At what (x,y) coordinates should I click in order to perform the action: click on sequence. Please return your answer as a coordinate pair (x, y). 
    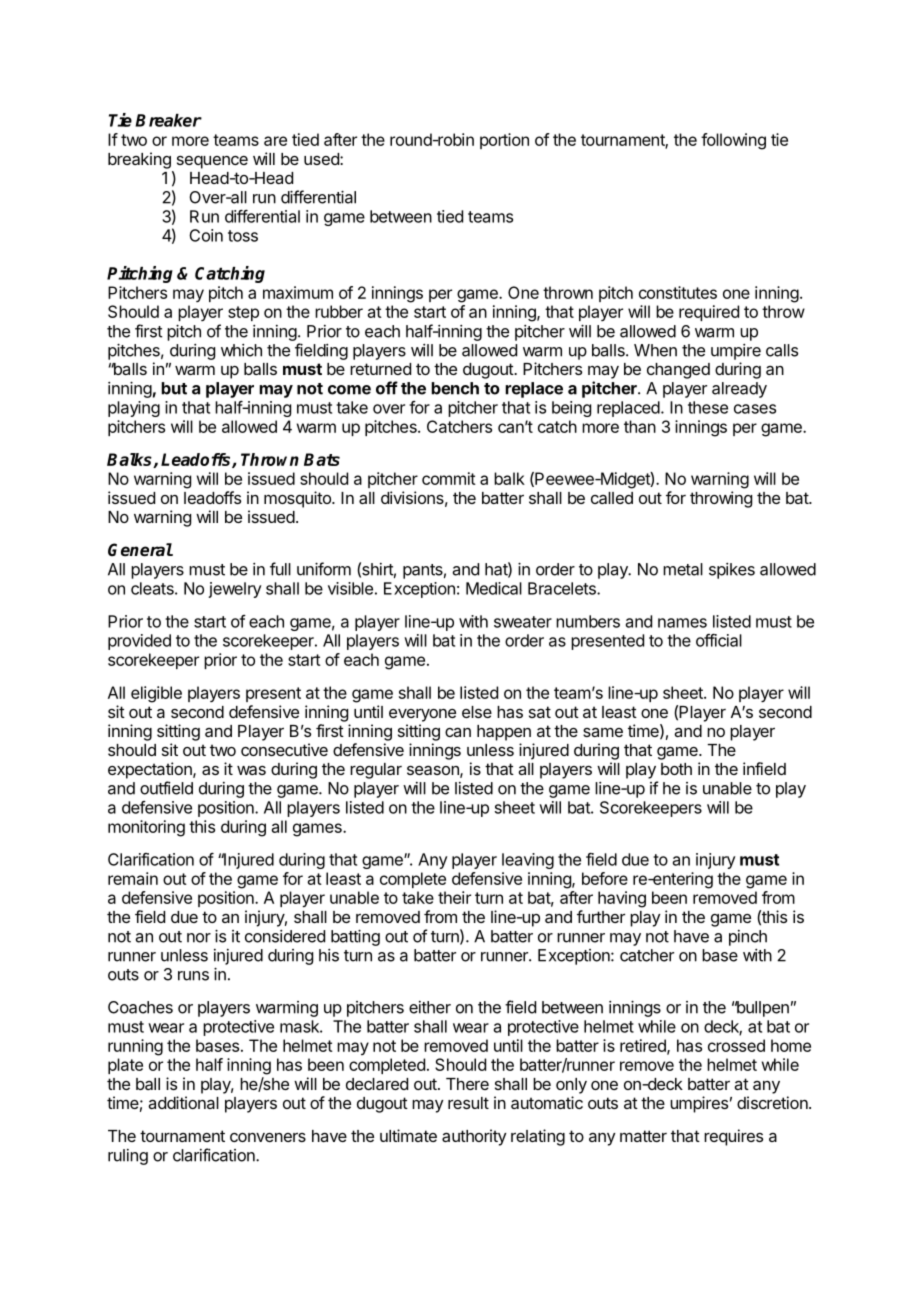
    Looking at the image, I should click on (212, 162).
